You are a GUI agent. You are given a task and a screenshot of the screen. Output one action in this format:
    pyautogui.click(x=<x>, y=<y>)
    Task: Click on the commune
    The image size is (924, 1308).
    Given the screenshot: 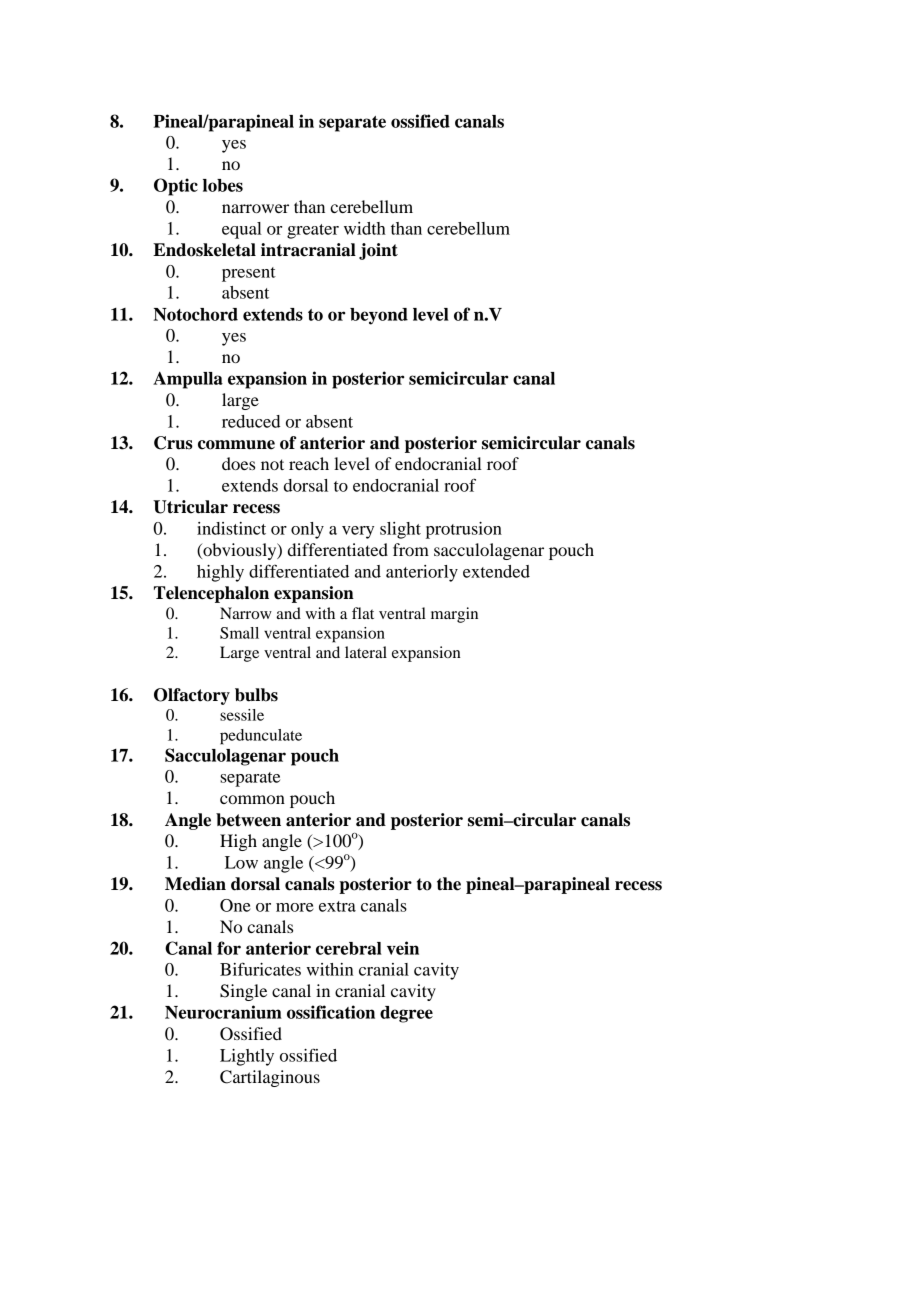 What is the action you would take?
    pyautogui.click(x=236, y=445)
